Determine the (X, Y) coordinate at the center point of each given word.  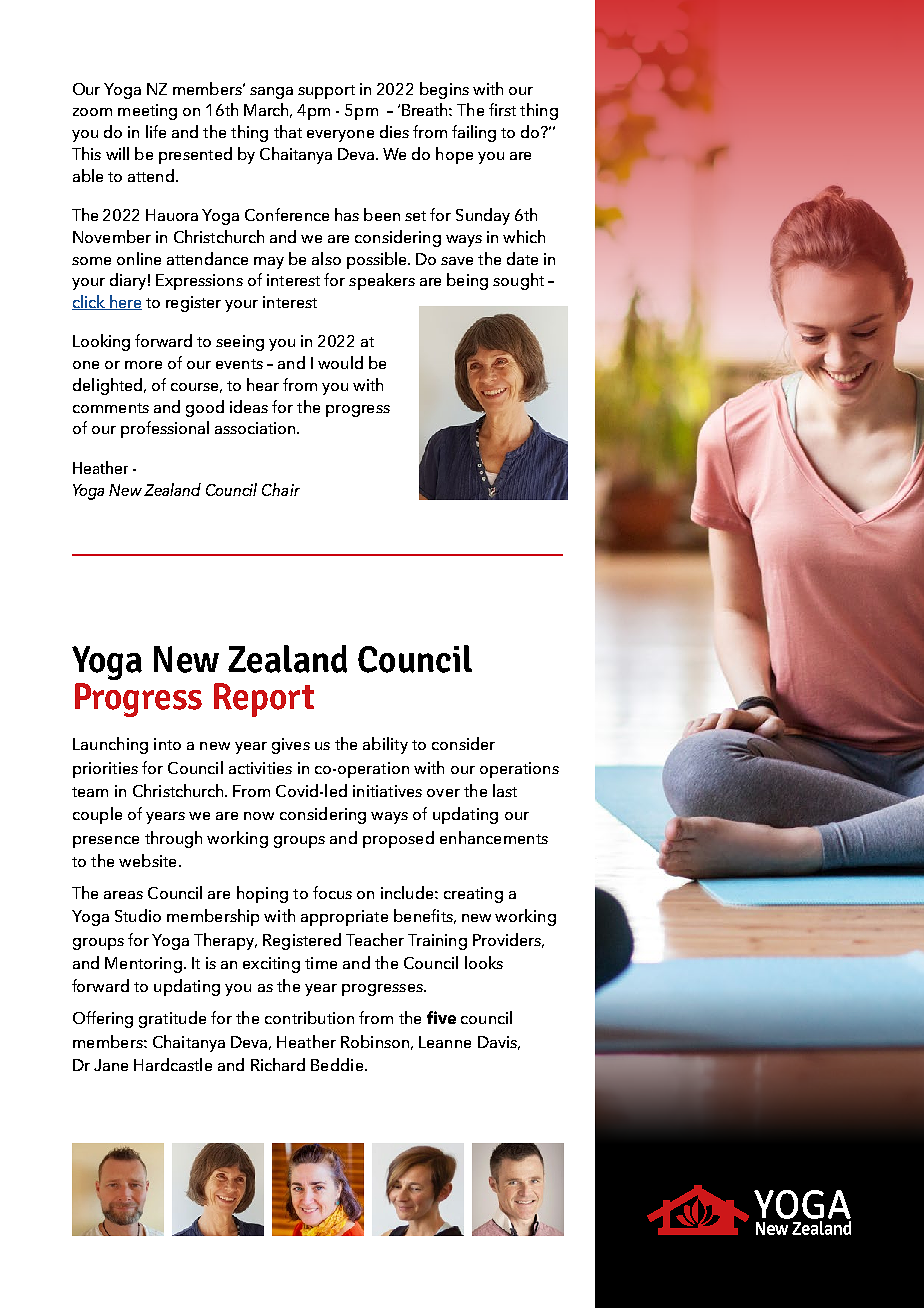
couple (97, 815)
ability (385, 745)
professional (165, 429)
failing (474, 133)
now (259, 816)
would (340, 362)
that (288, 131)
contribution (309, 1017)
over (443, 793)
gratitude (172, 1019)
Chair (281, 489)
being (467, 281)
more (143, 365)
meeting (147, 112)
